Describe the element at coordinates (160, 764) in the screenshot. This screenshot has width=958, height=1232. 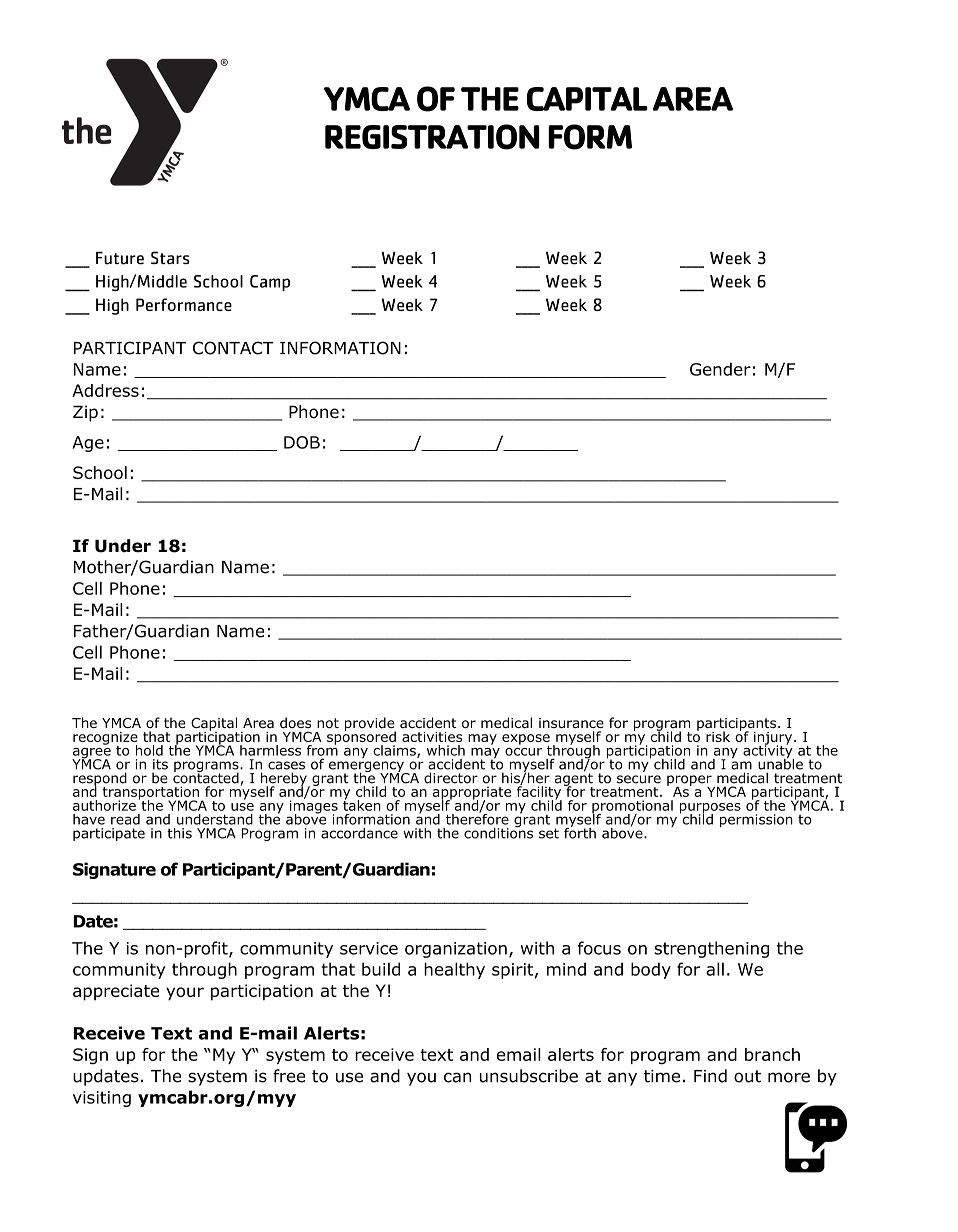
I see `its` at that location.
